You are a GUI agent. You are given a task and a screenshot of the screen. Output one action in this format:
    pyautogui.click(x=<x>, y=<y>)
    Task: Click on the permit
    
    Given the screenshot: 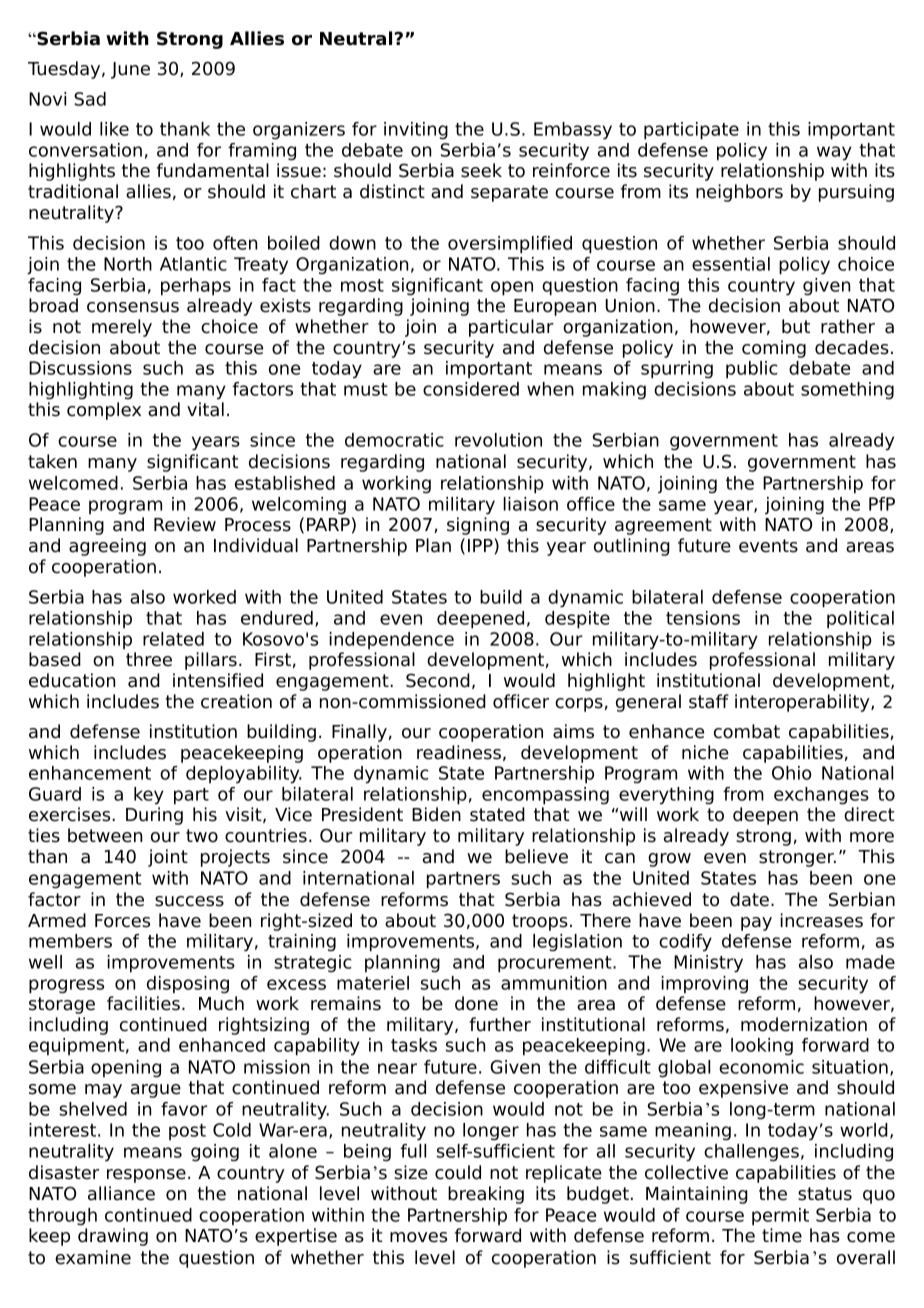 What is the action you would take?
    pyautogui.click(x=780, y=1217)
